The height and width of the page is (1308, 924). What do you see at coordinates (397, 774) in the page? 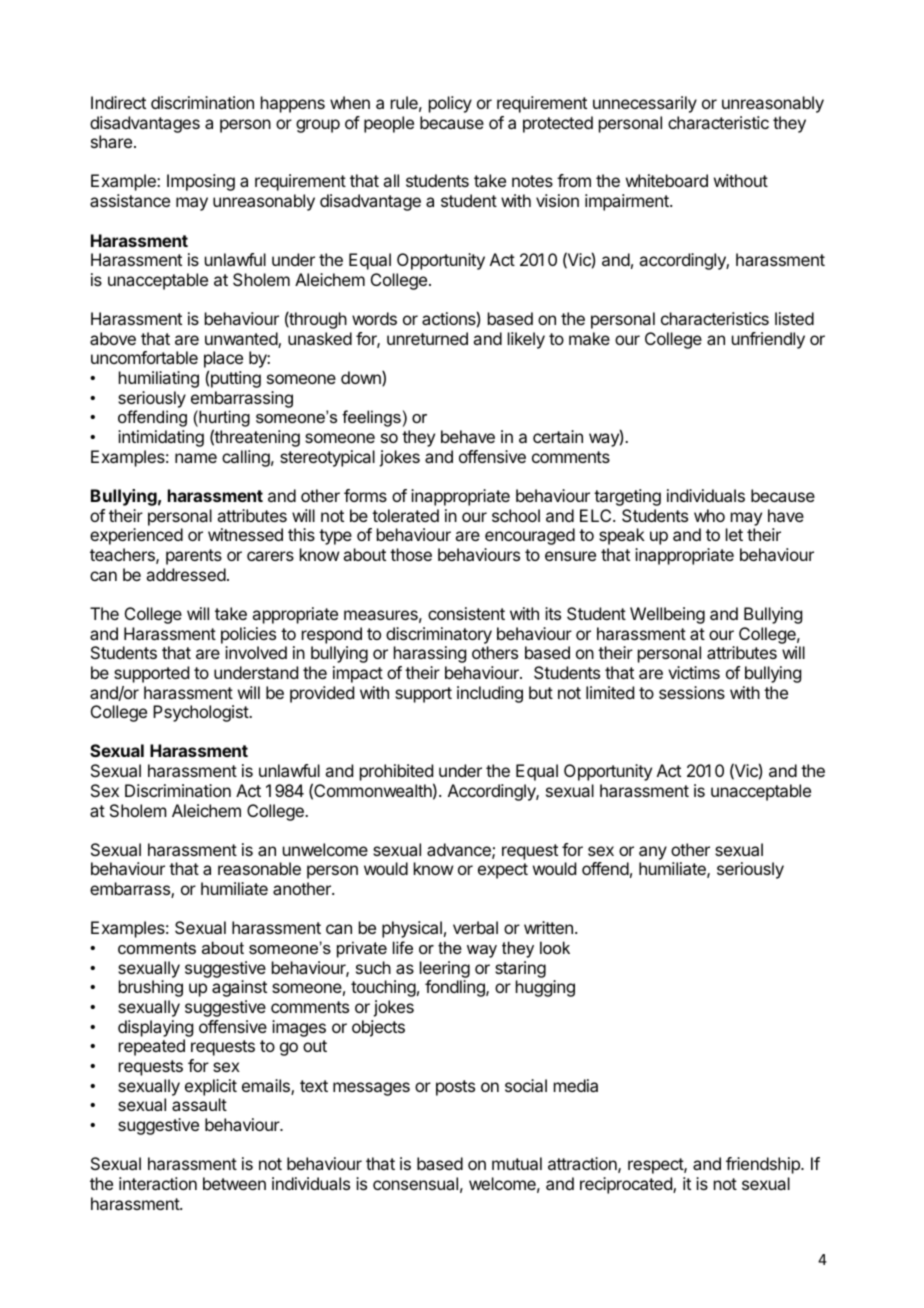
I see `prohibited` at bounding box center [397, 774].
